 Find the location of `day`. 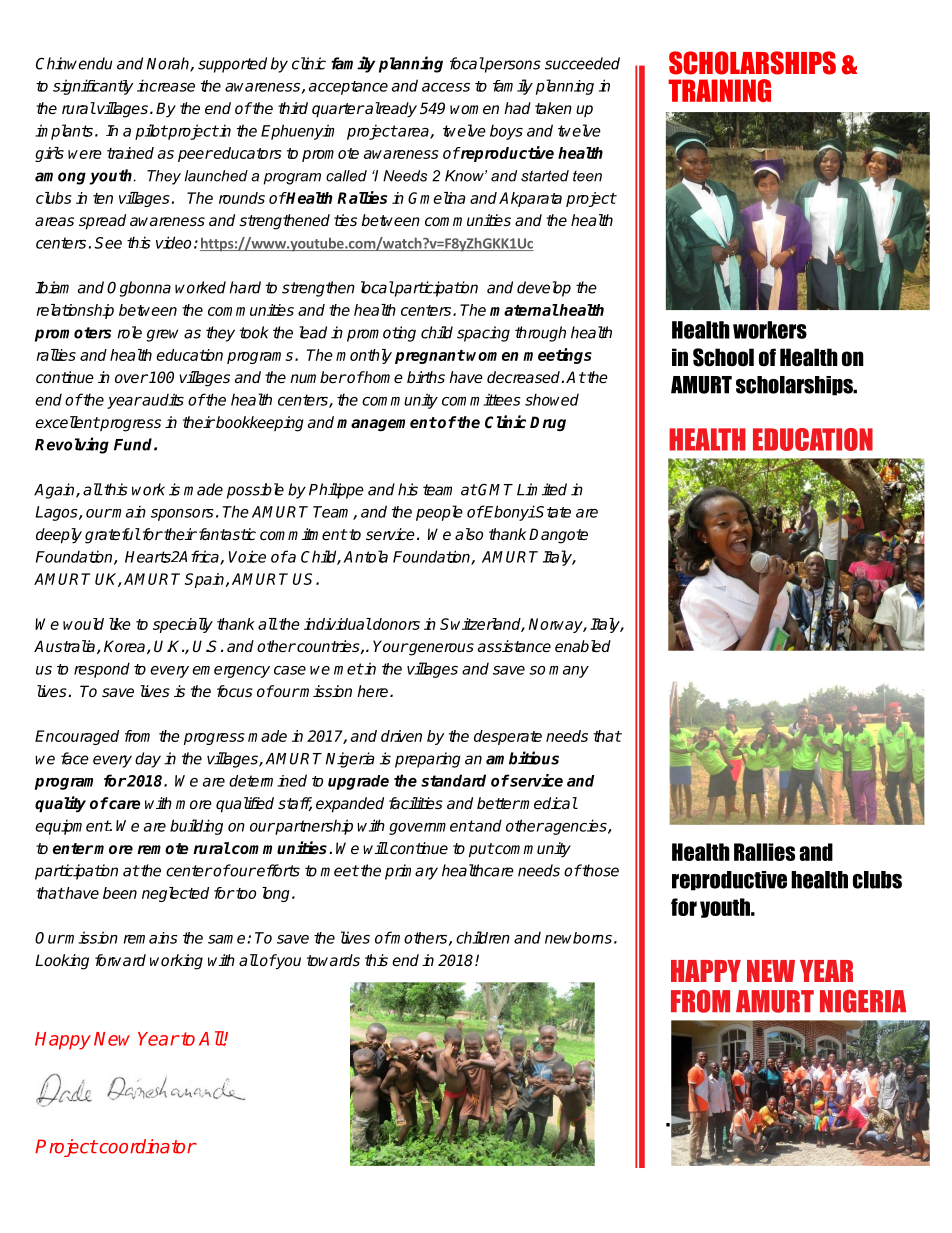

day is located at coordinates (148, 760).
